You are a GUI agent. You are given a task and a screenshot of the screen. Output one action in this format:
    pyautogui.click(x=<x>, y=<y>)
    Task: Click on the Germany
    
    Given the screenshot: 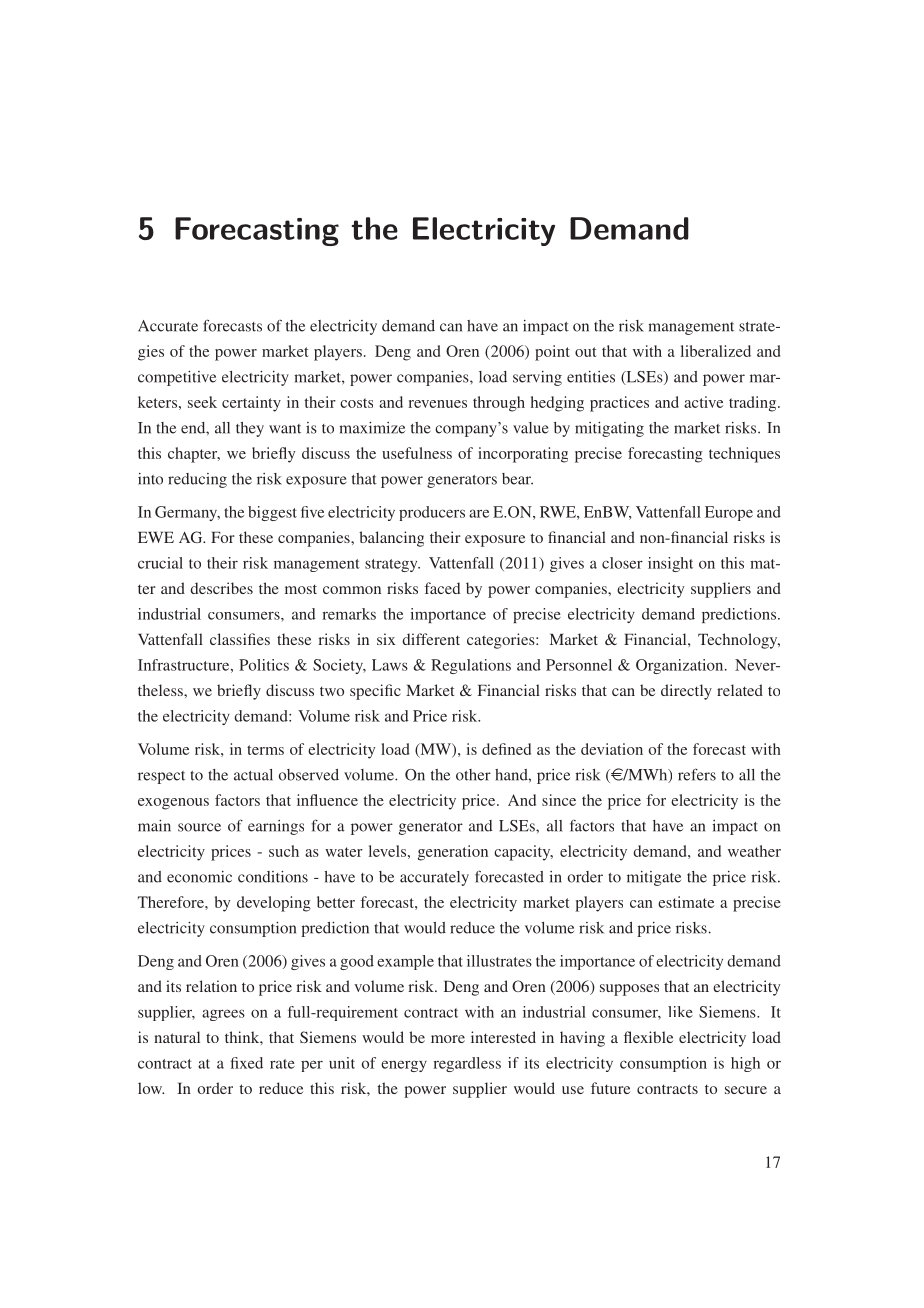 What is the action you would take?
    pyautogui.click(x=187, y=513)
